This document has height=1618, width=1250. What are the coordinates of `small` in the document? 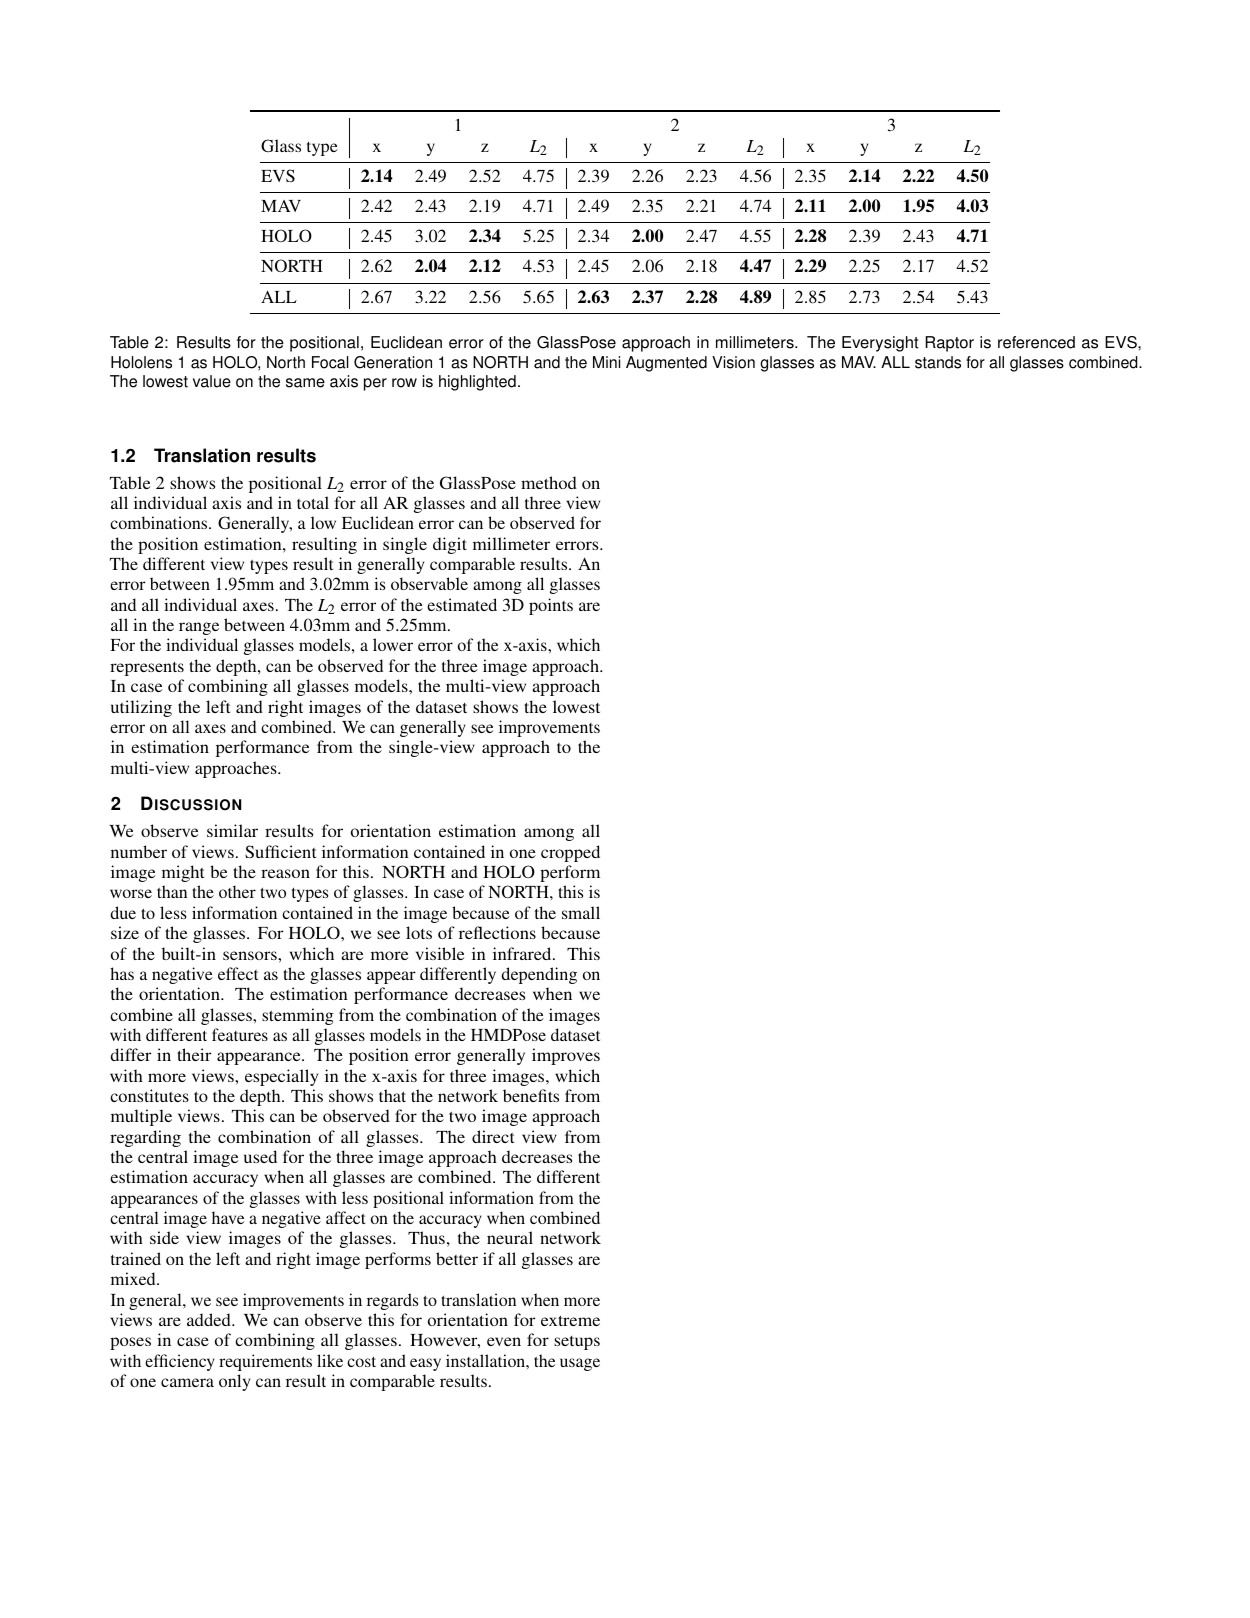 It's located at (581, 912).
